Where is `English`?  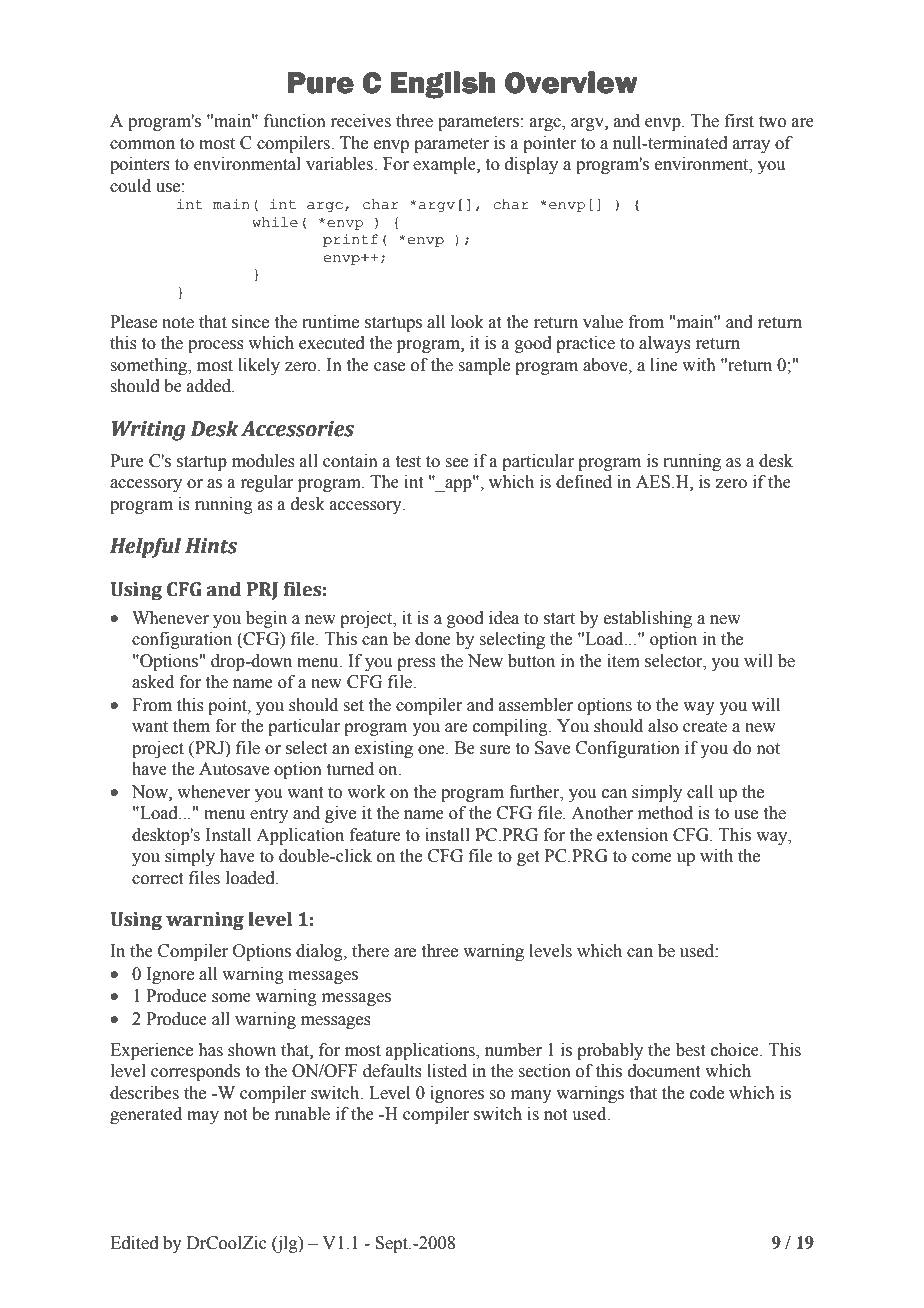
English is located at coordinates (443, 85).
